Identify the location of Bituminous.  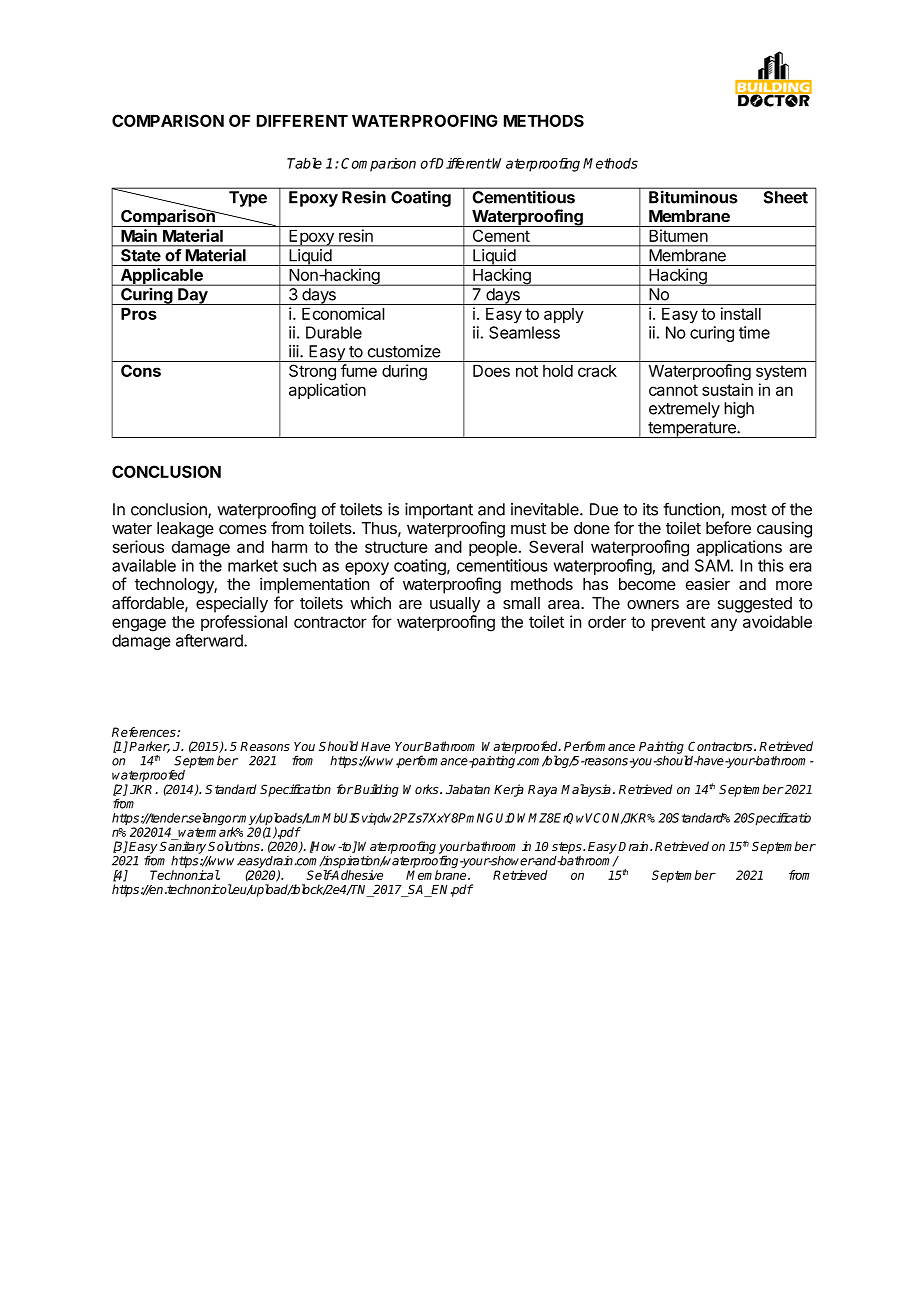
(693, 197).
